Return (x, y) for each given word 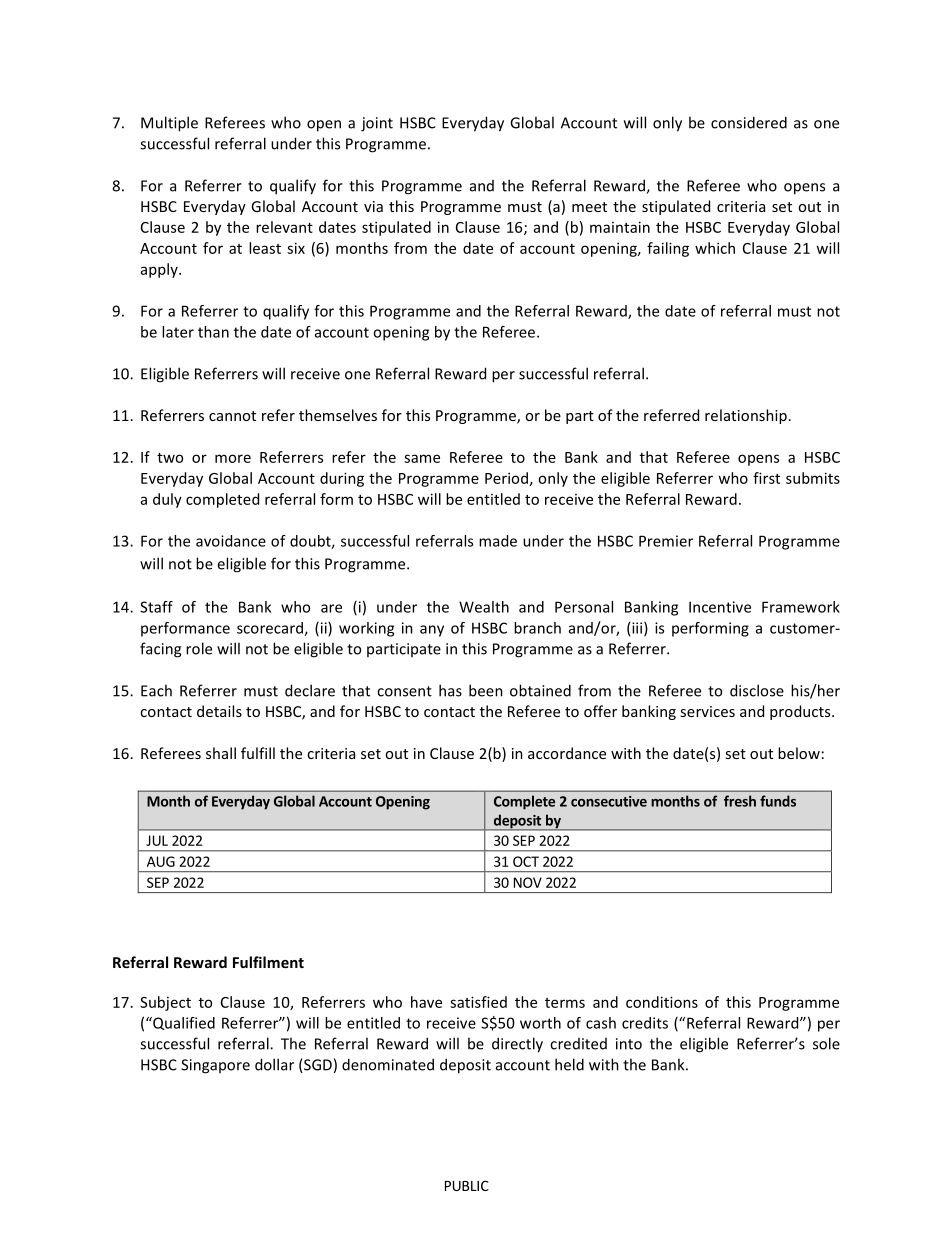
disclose (757, 690)
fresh (740, 801)
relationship (746, 416)
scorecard (271, 629)
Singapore (215, 1066)
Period (506, 478)
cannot (232, 416)
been (486, 690)
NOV (528, 882)
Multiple (169, 124)
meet (589, 207)
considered (749, 122)
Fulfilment (268, 962)
